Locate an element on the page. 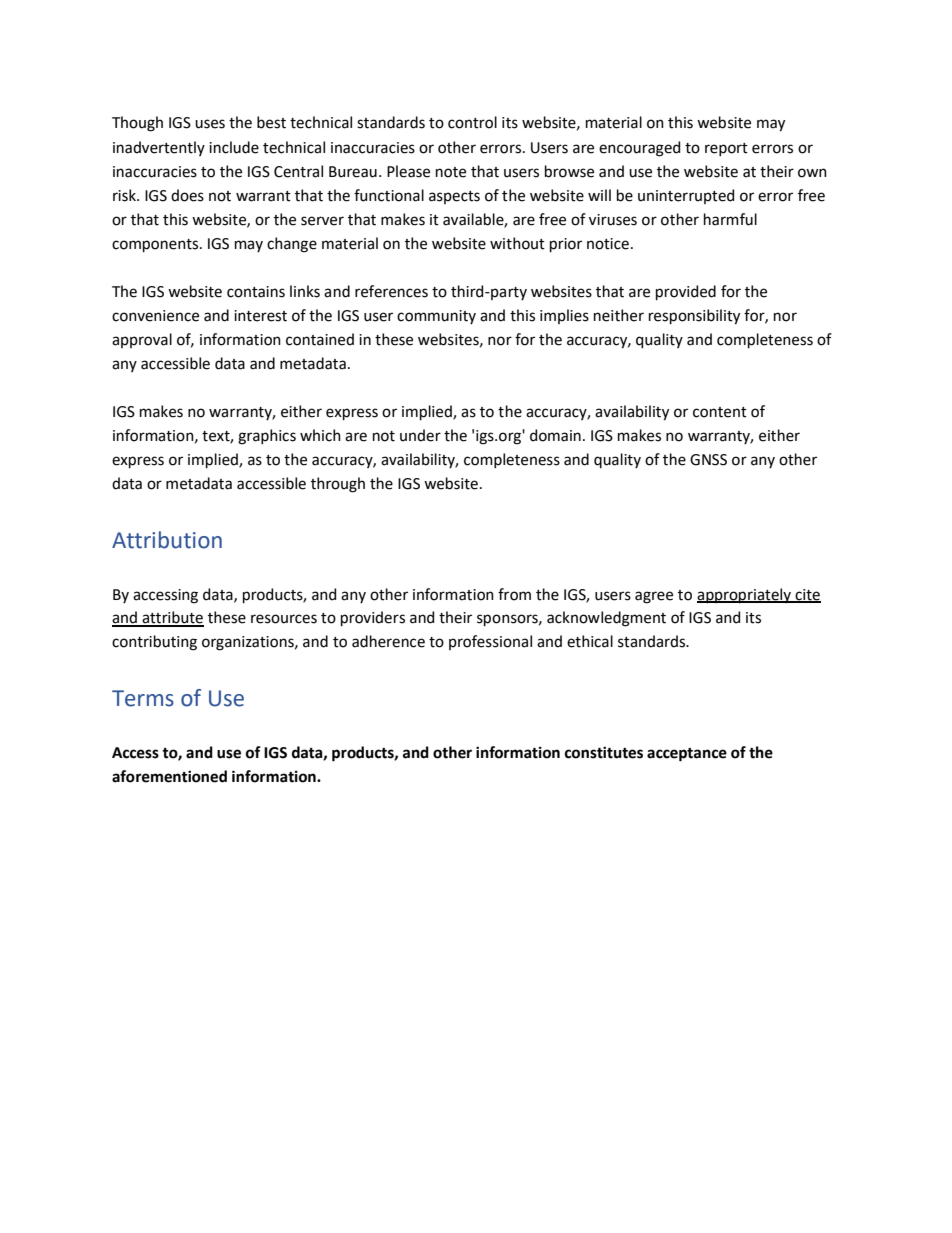  include is located at coordinates (234, 147).
